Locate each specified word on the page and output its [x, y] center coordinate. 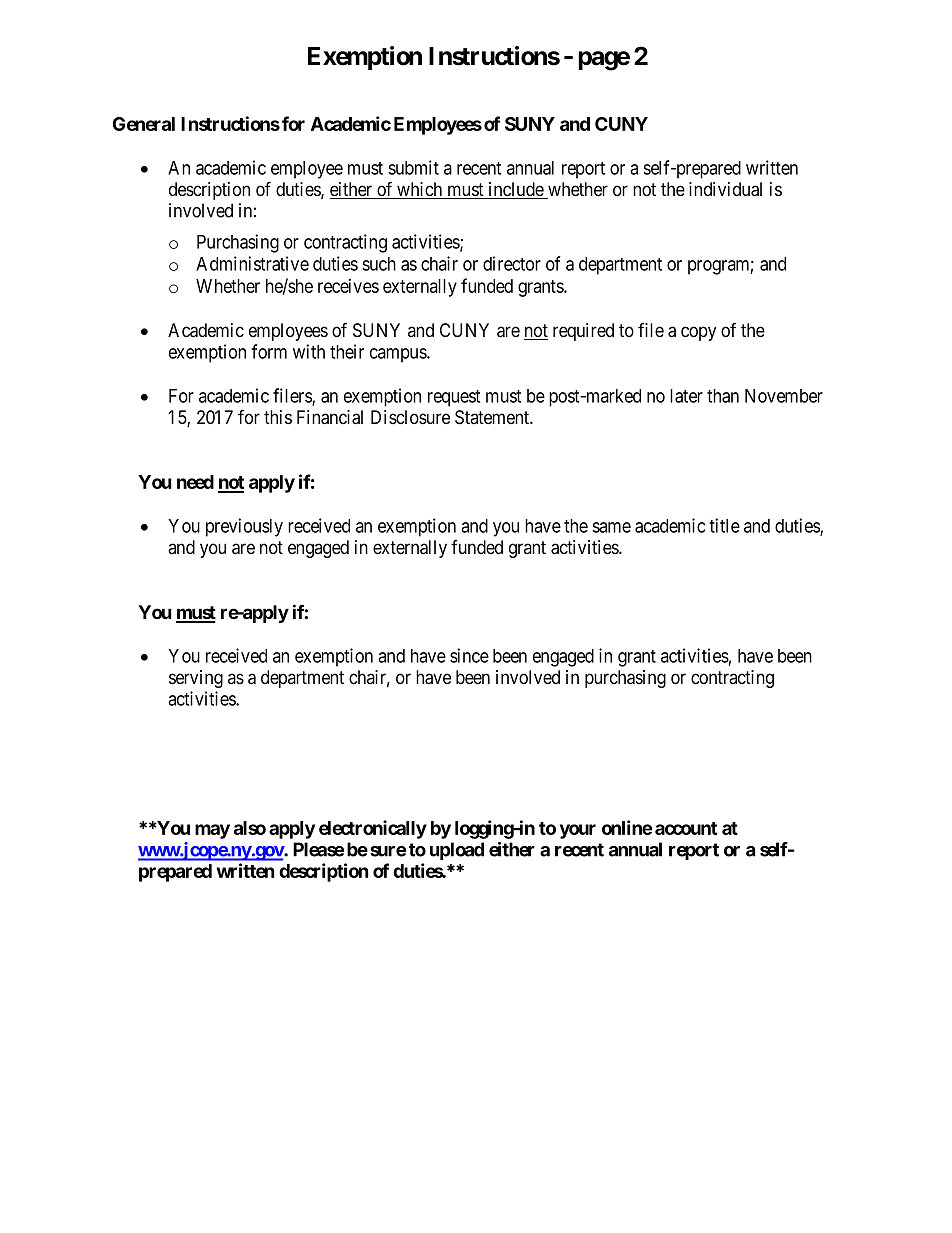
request [454, 398]
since [469, 655]
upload [457, 851]
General [144, 124]
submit [413, 167]
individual [725, 189]
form [269, 351]
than [723, 396]
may [212, 831]
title [724, 525]
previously [244, 527]
